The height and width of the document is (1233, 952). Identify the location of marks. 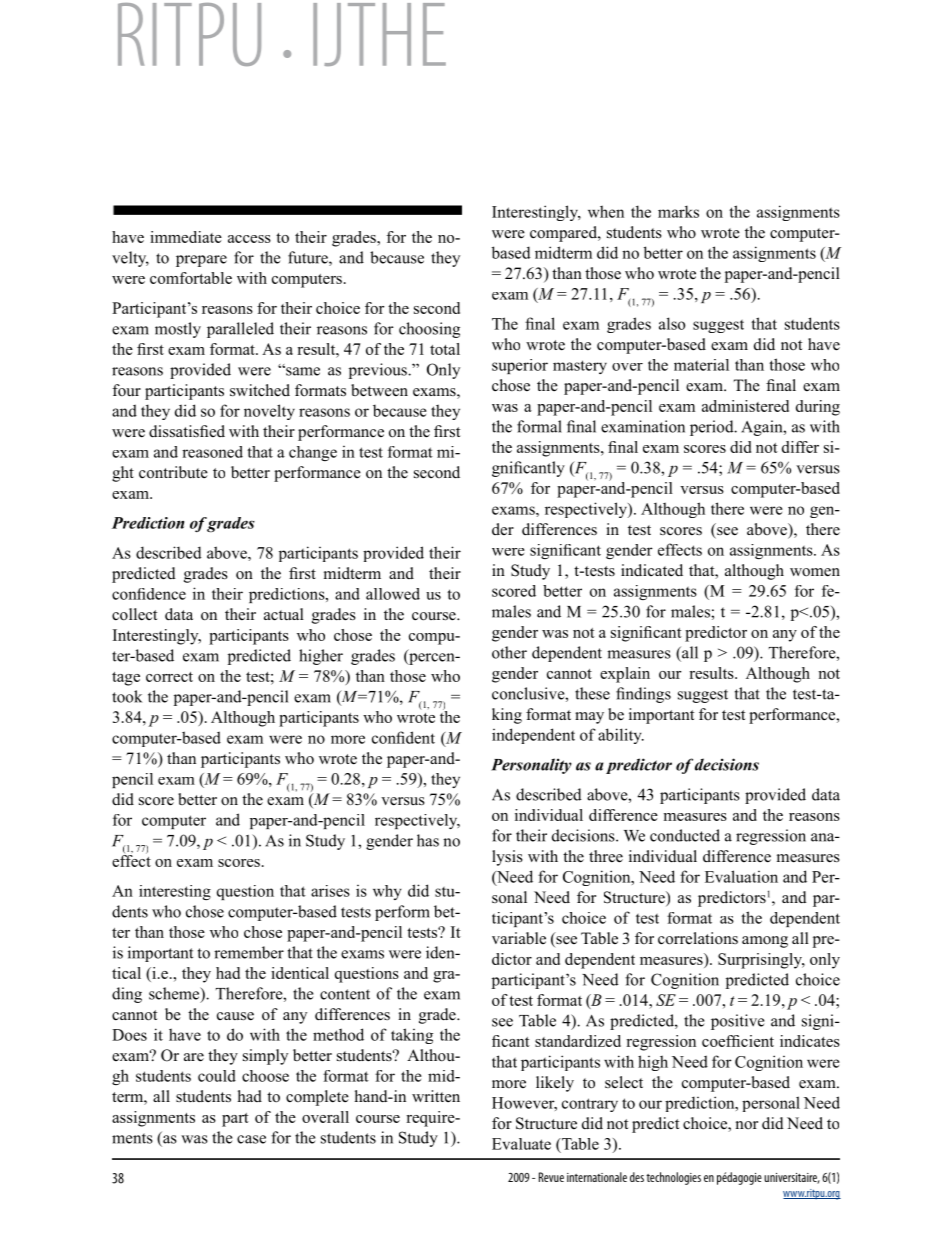
(678, 211).
